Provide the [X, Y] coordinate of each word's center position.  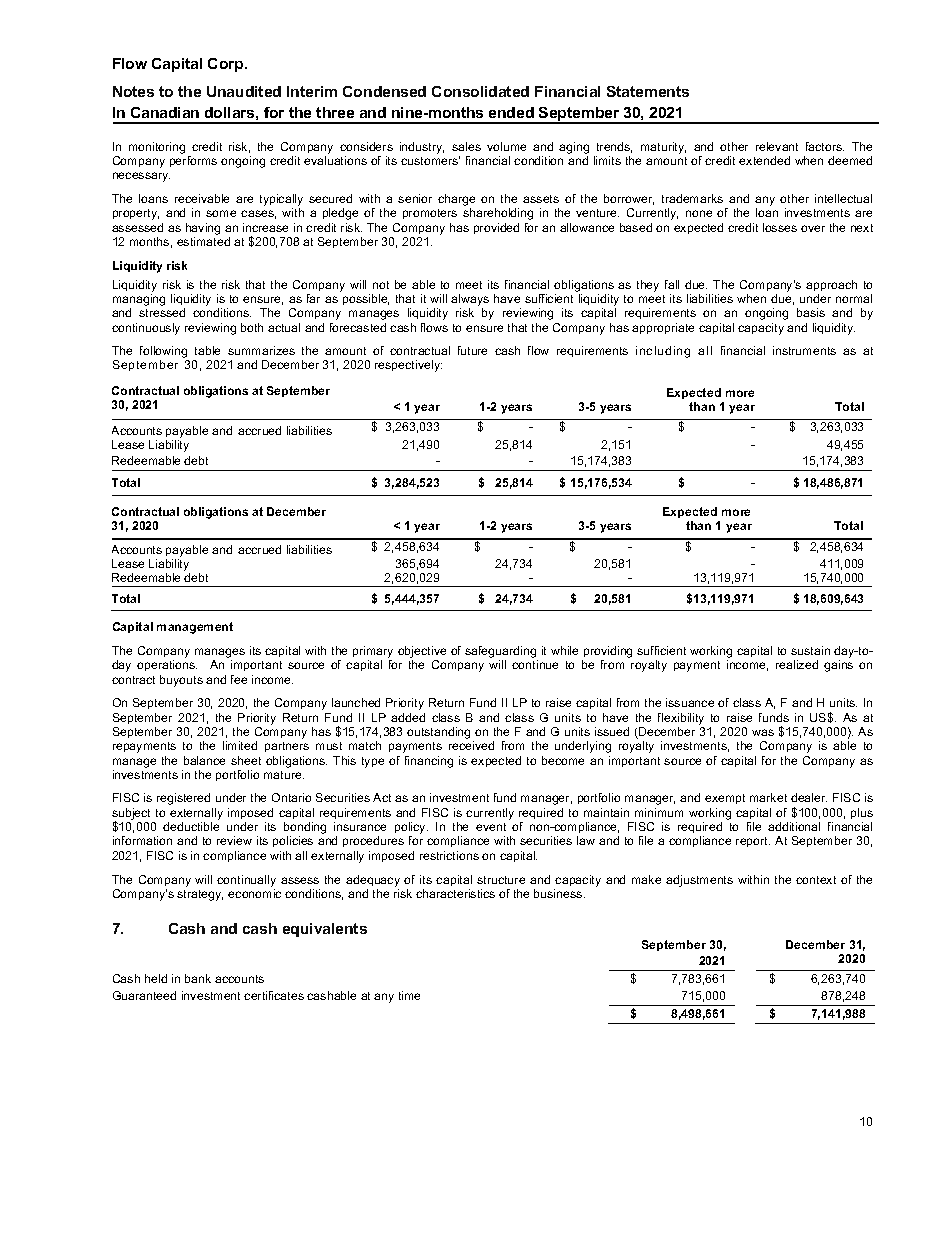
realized [797, 664]
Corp [227, 65]
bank [198, 978]
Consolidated [480, 91]
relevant [777, 146]
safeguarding [500, 652]
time [409, 995]
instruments [804, 350]
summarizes [261, 350]
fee [239, 679]
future [472, 350]
